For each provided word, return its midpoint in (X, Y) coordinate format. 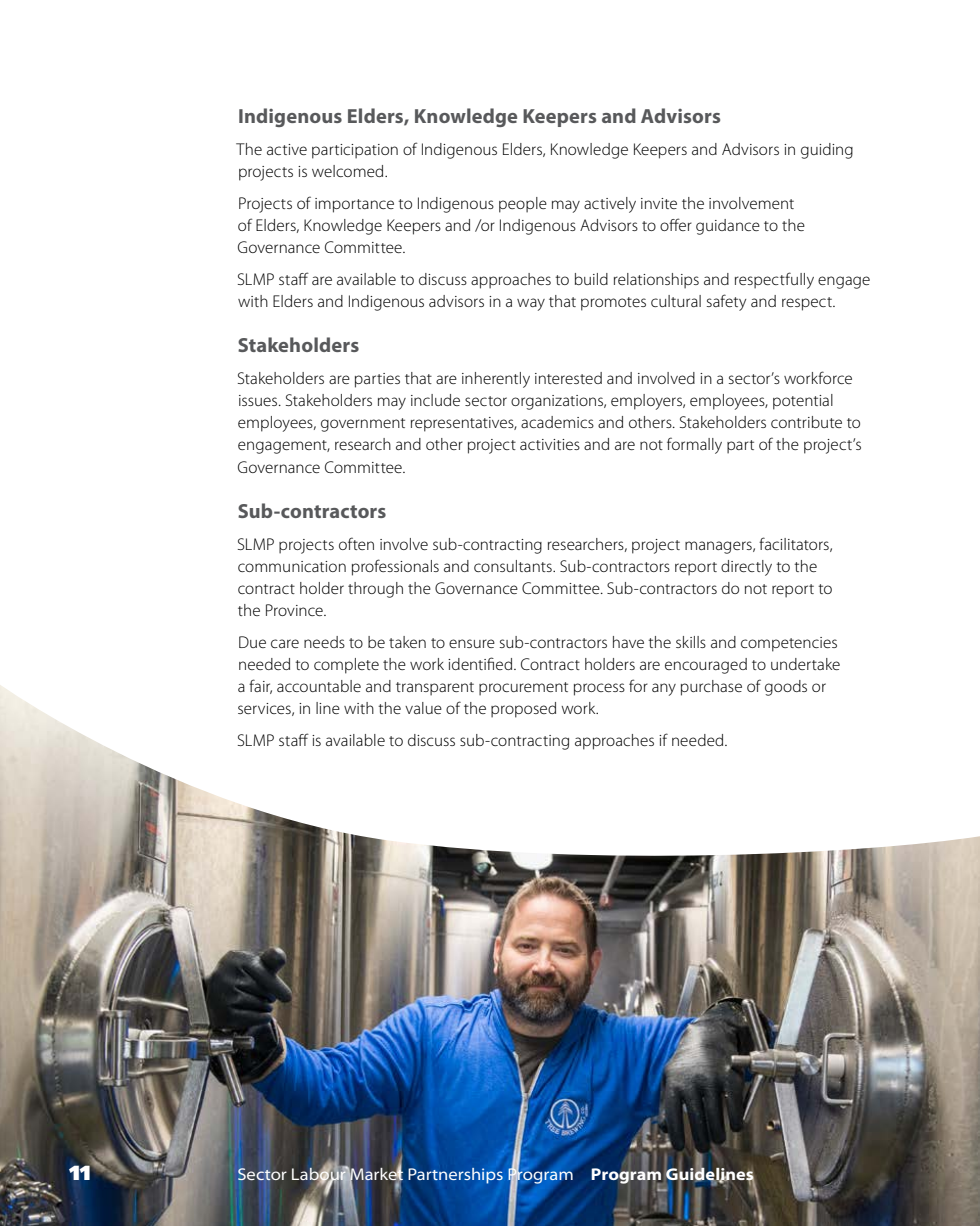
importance (354, 205)
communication (292, 566)
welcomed (349, 171)
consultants (514, 566)
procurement (523, 689)
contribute (806, 422)
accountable (319, 686)
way (531, 304)
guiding (827, 151)
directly (746, 568)
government (363, 425)
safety (726, 302)
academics (557, 422)
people (523, 205)
